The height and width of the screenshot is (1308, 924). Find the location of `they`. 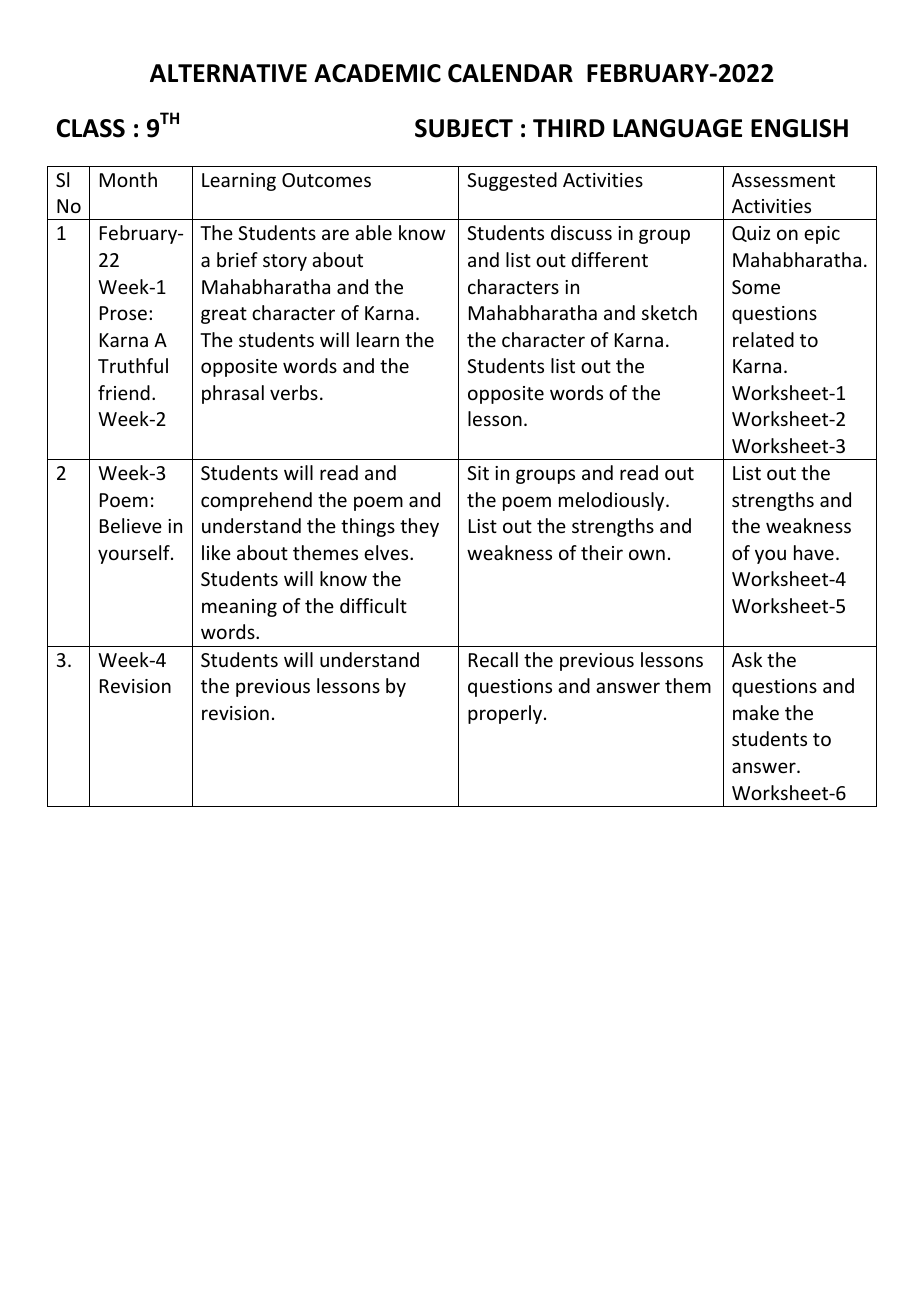

they is located at coordinates (419, 527).
